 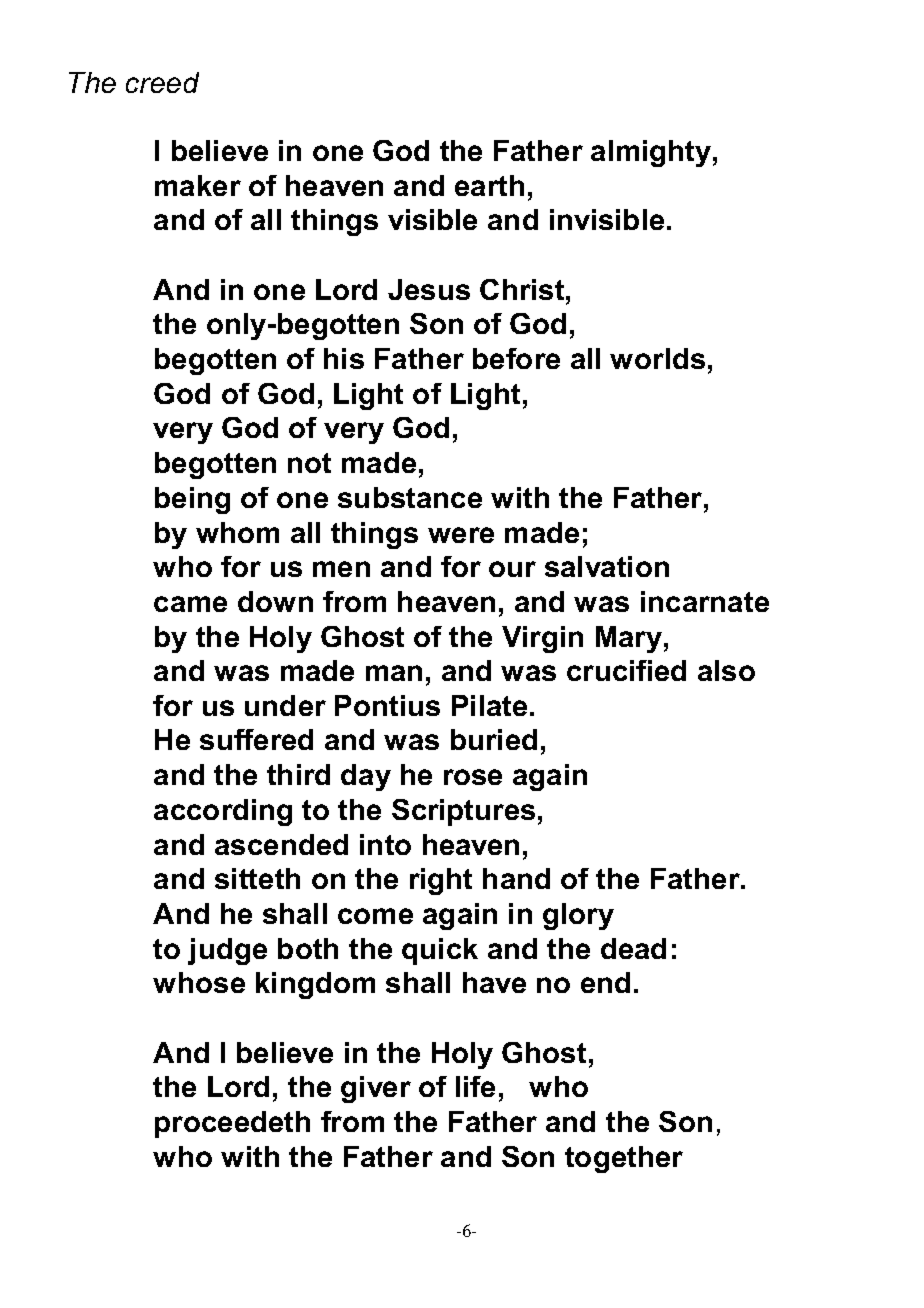 I want to click on incarnate, so click(x=705, y=601).
